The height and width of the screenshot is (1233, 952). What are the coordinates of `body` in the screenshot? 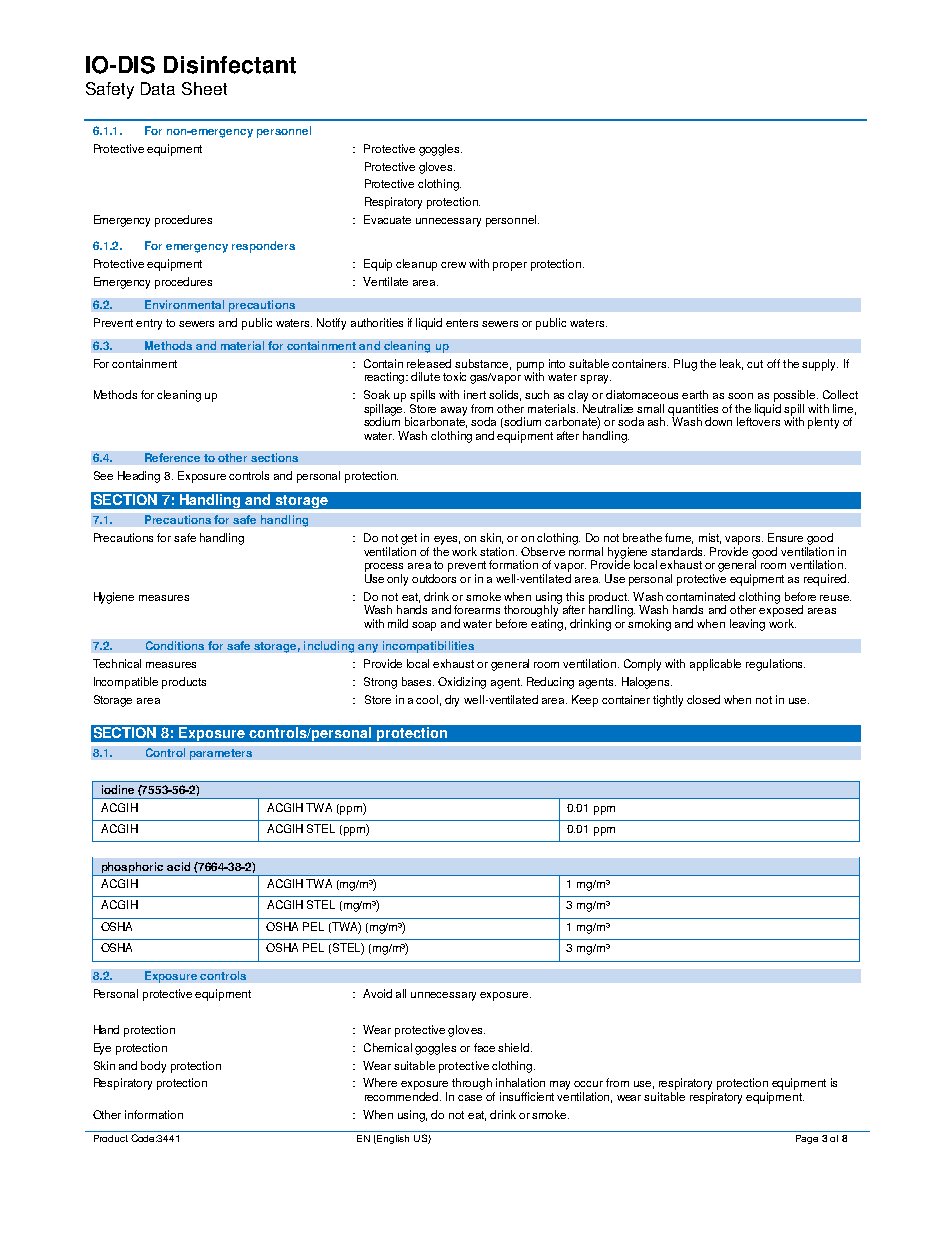 It's located at (153, 1067).
